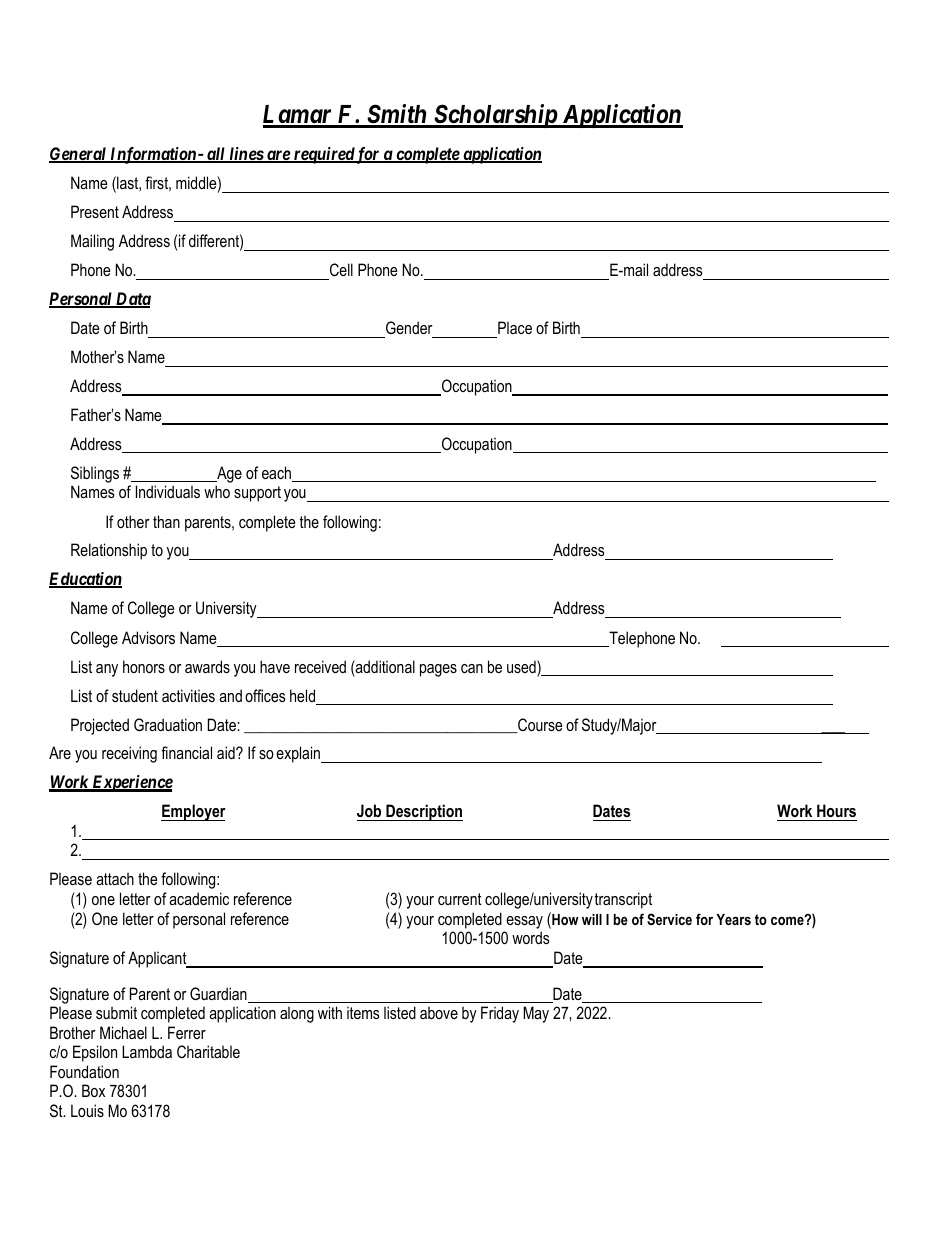  I want to click on Lambda, so click(147, 1051).
